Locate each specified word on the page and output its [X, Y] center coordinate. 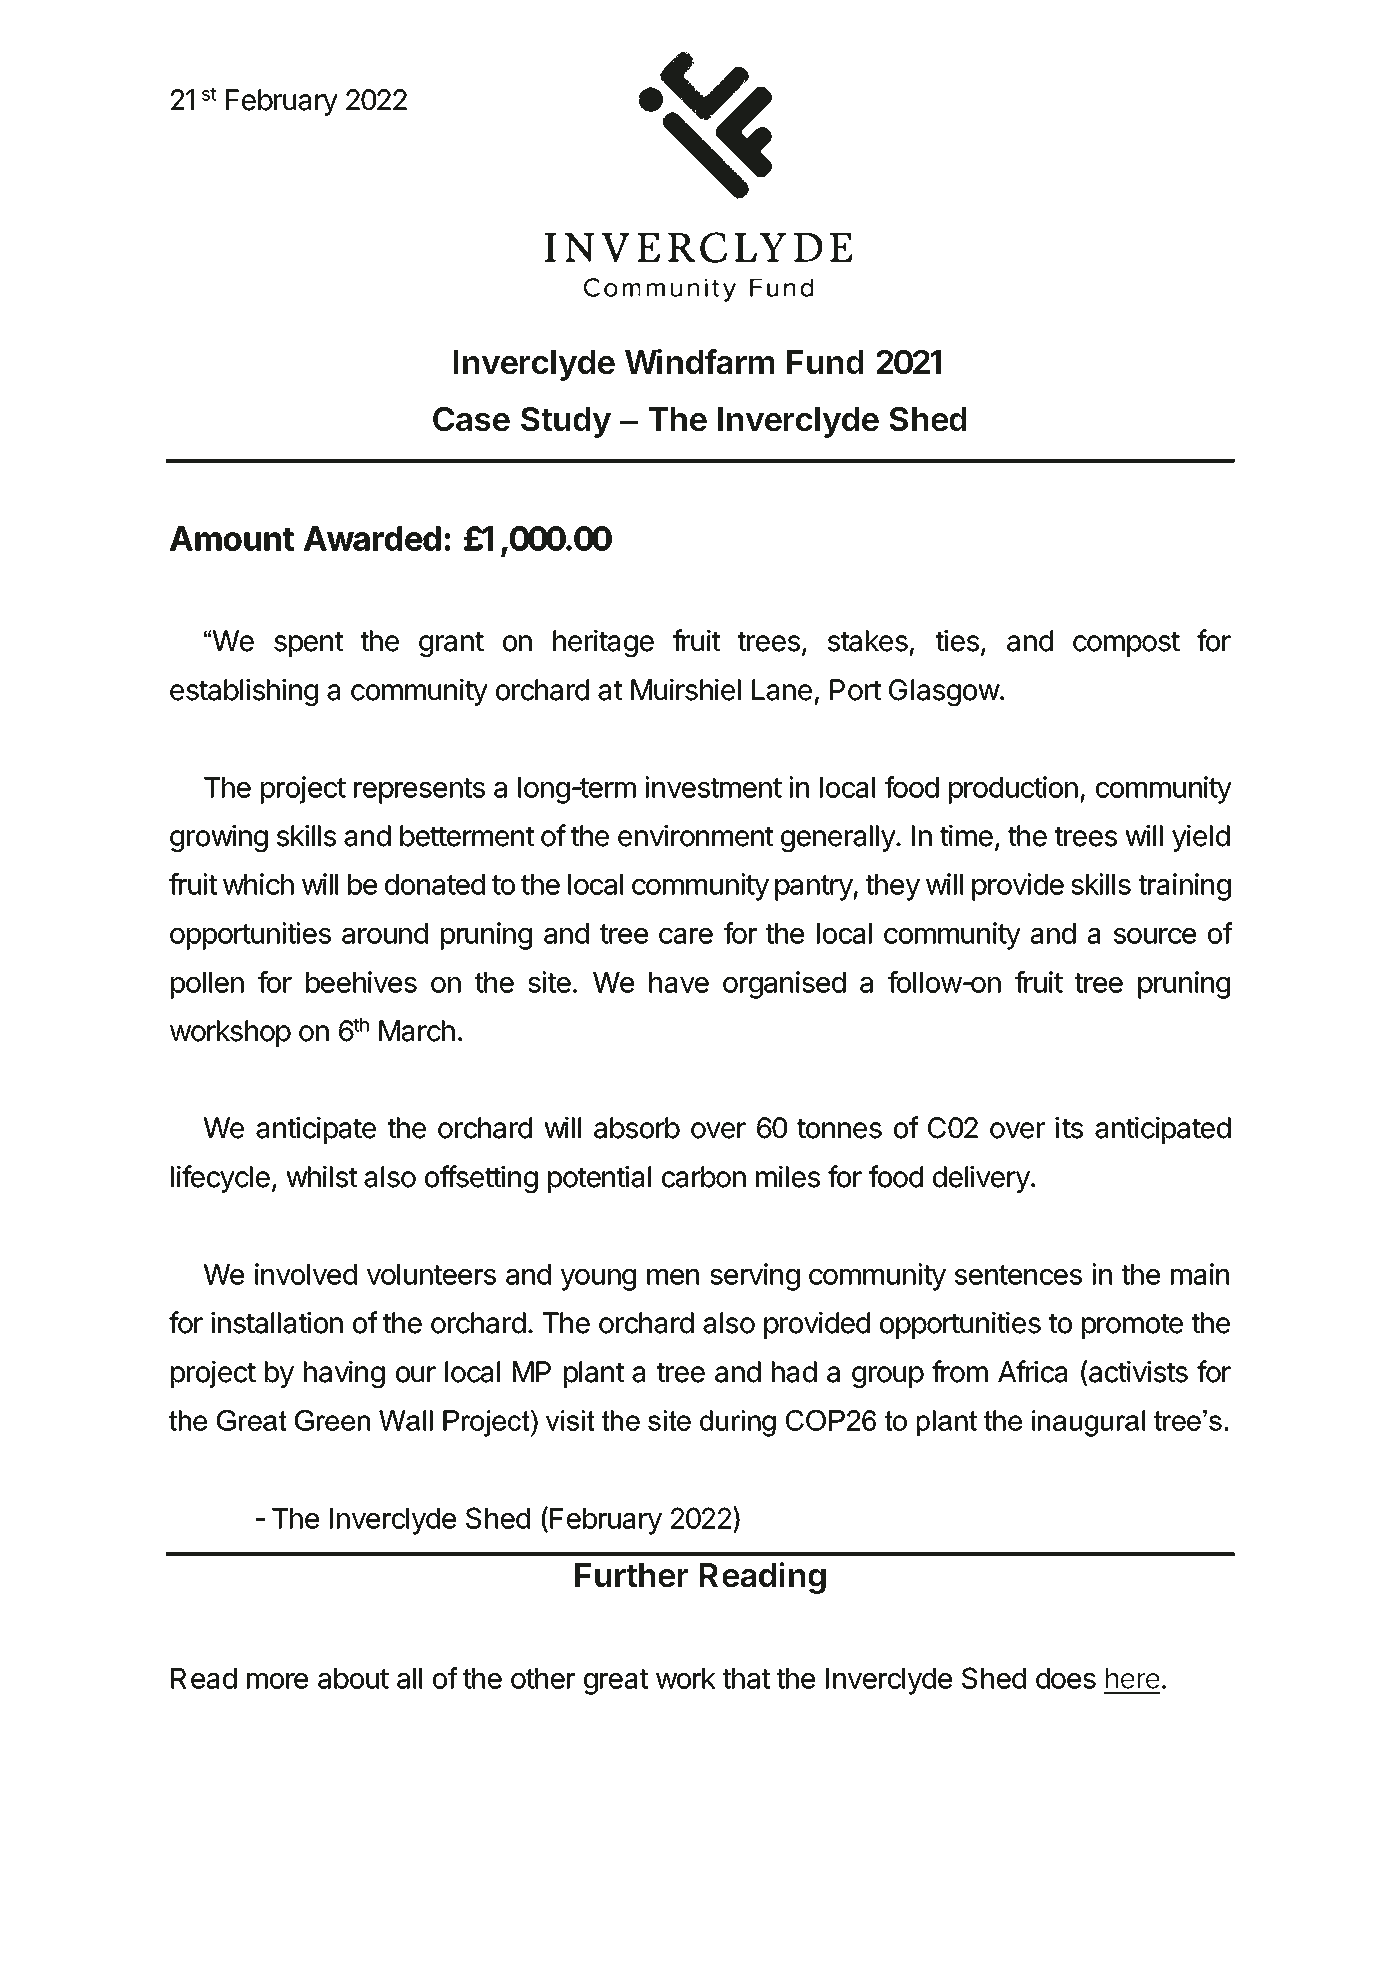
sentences [1018, 1275]
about [353, 1678]
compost [1126, 644]
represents [419, 791]
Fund [825, 362]
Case [471, 419]
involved [306, 1274]
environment [695, 836]
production [1013, 790]
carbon [704, 1177]
